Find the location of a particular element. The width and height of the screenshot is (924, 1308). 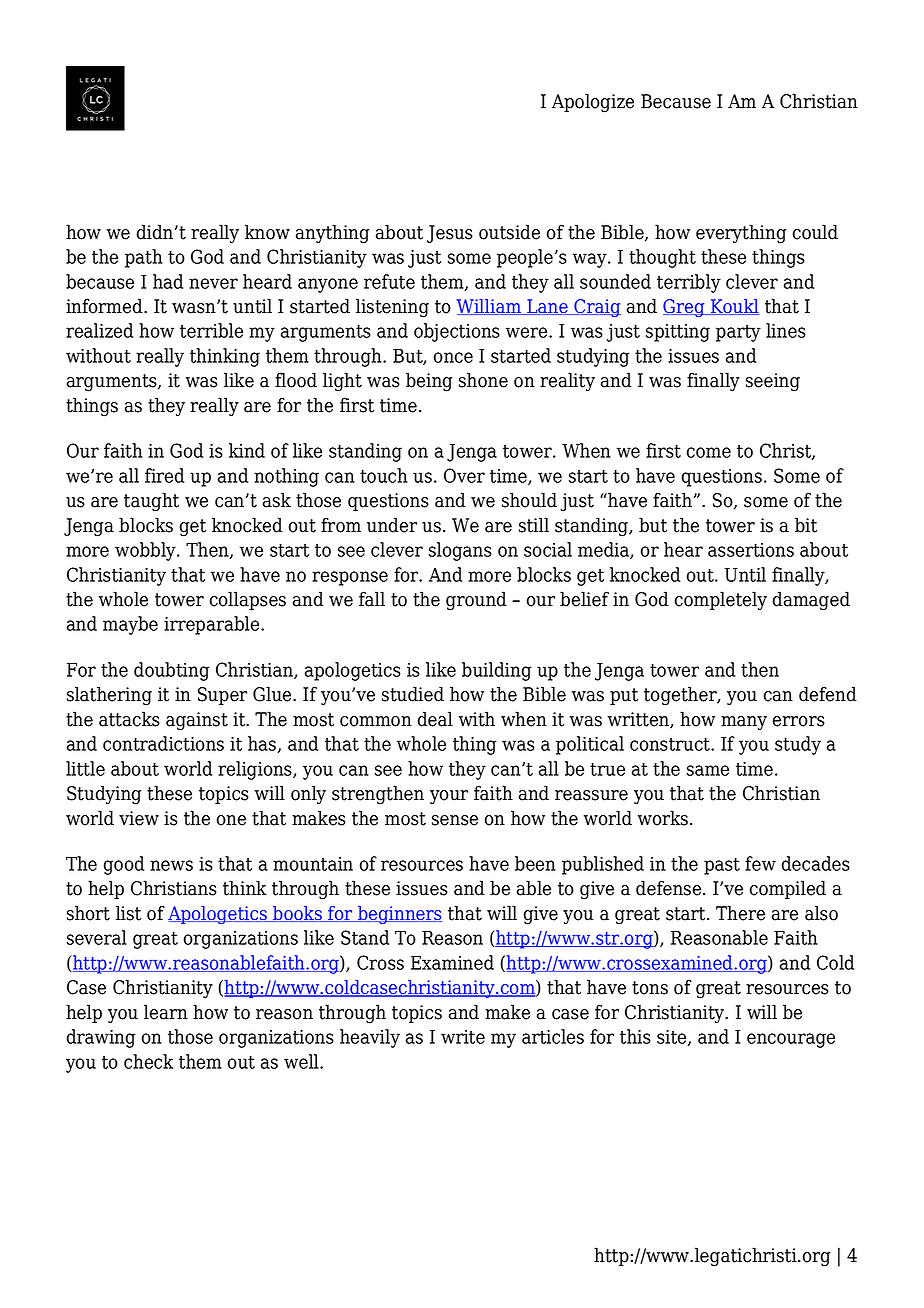

learn is located at coordinates (166, 1012).
